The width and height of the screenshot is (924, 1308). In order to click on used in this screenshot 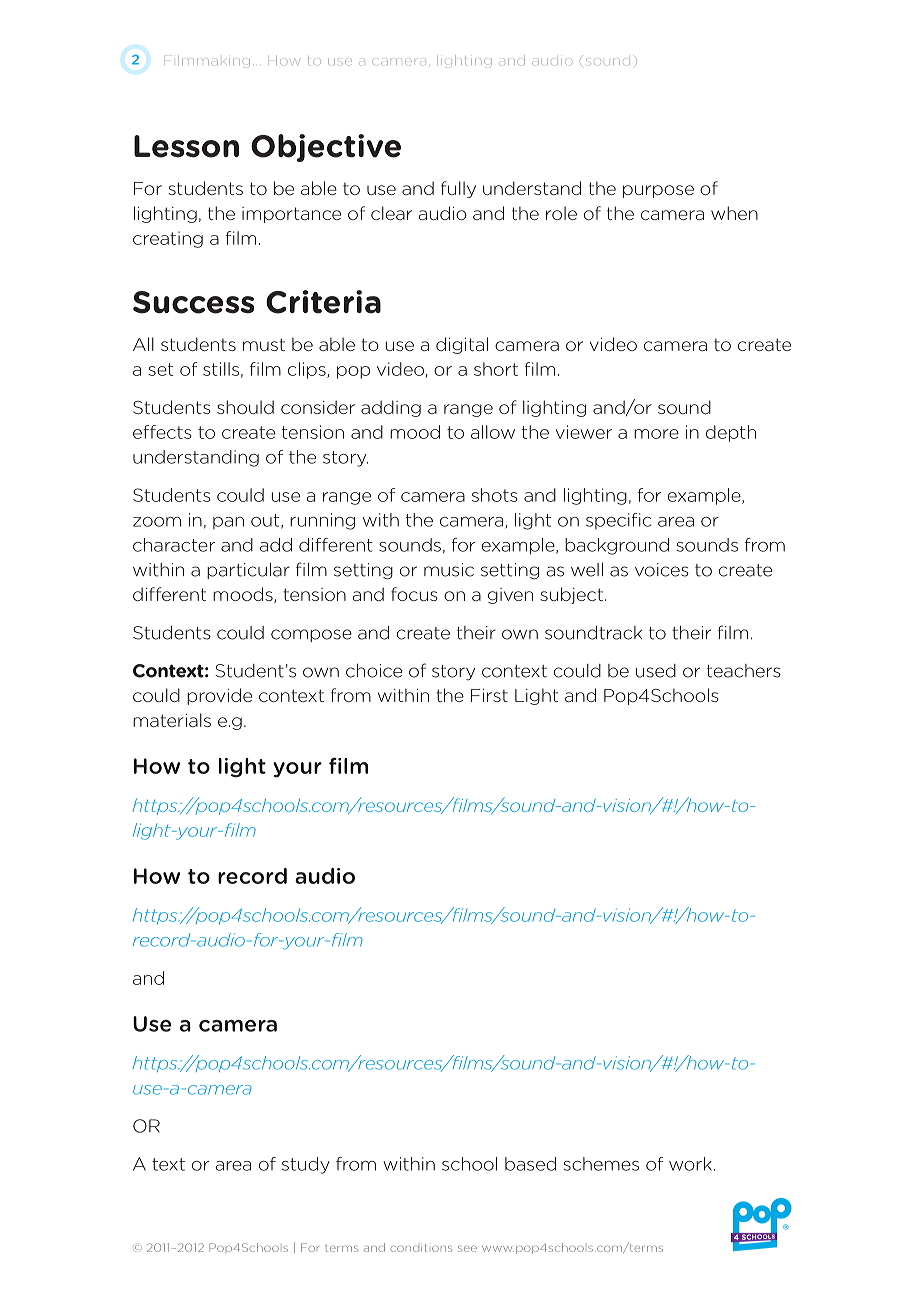, I will do `click(656, 671)`.
